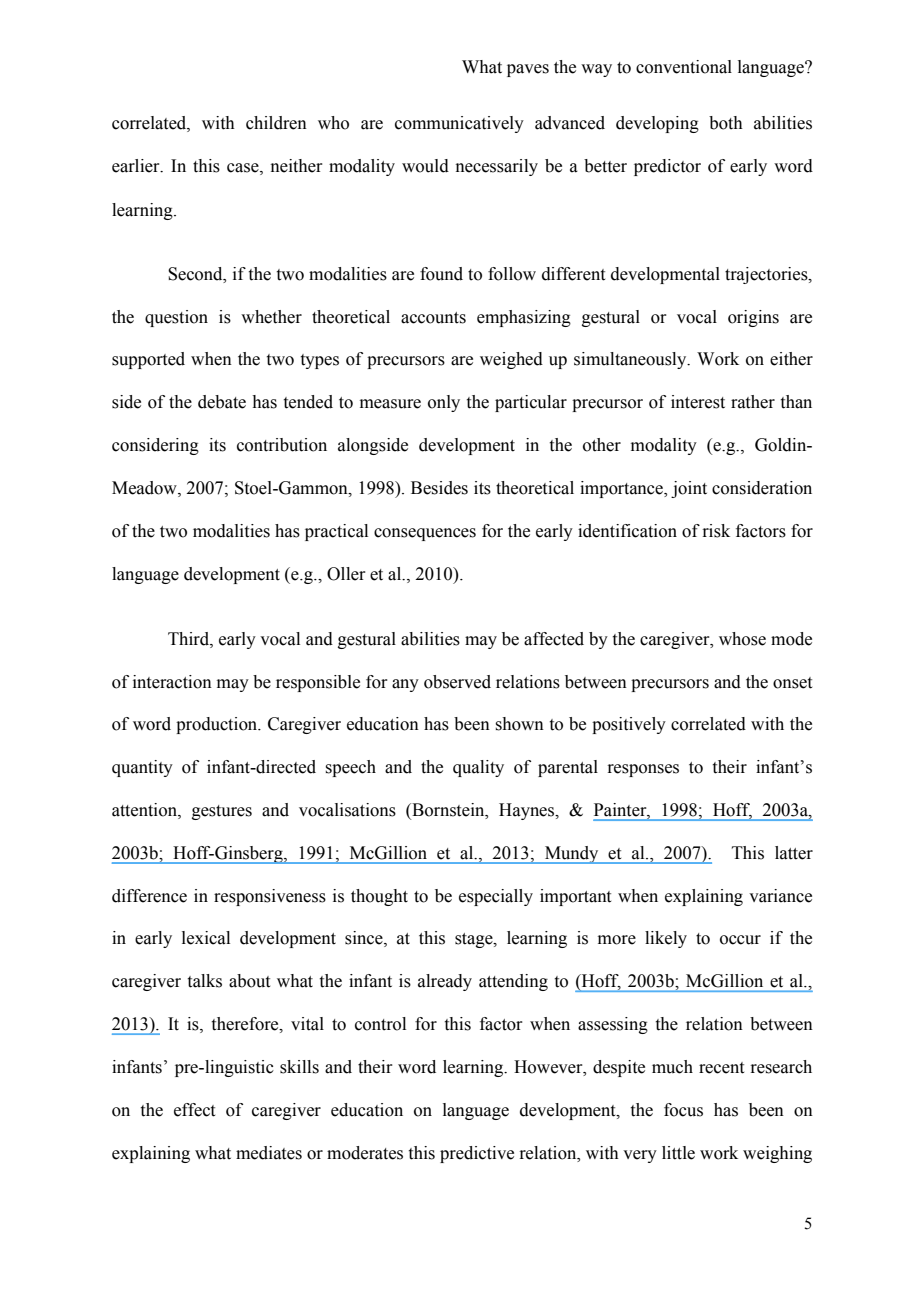  What do you see at coordinates (194, 1110) in the screenshot?
I see `effect` at bounding box center [194, 1110].
